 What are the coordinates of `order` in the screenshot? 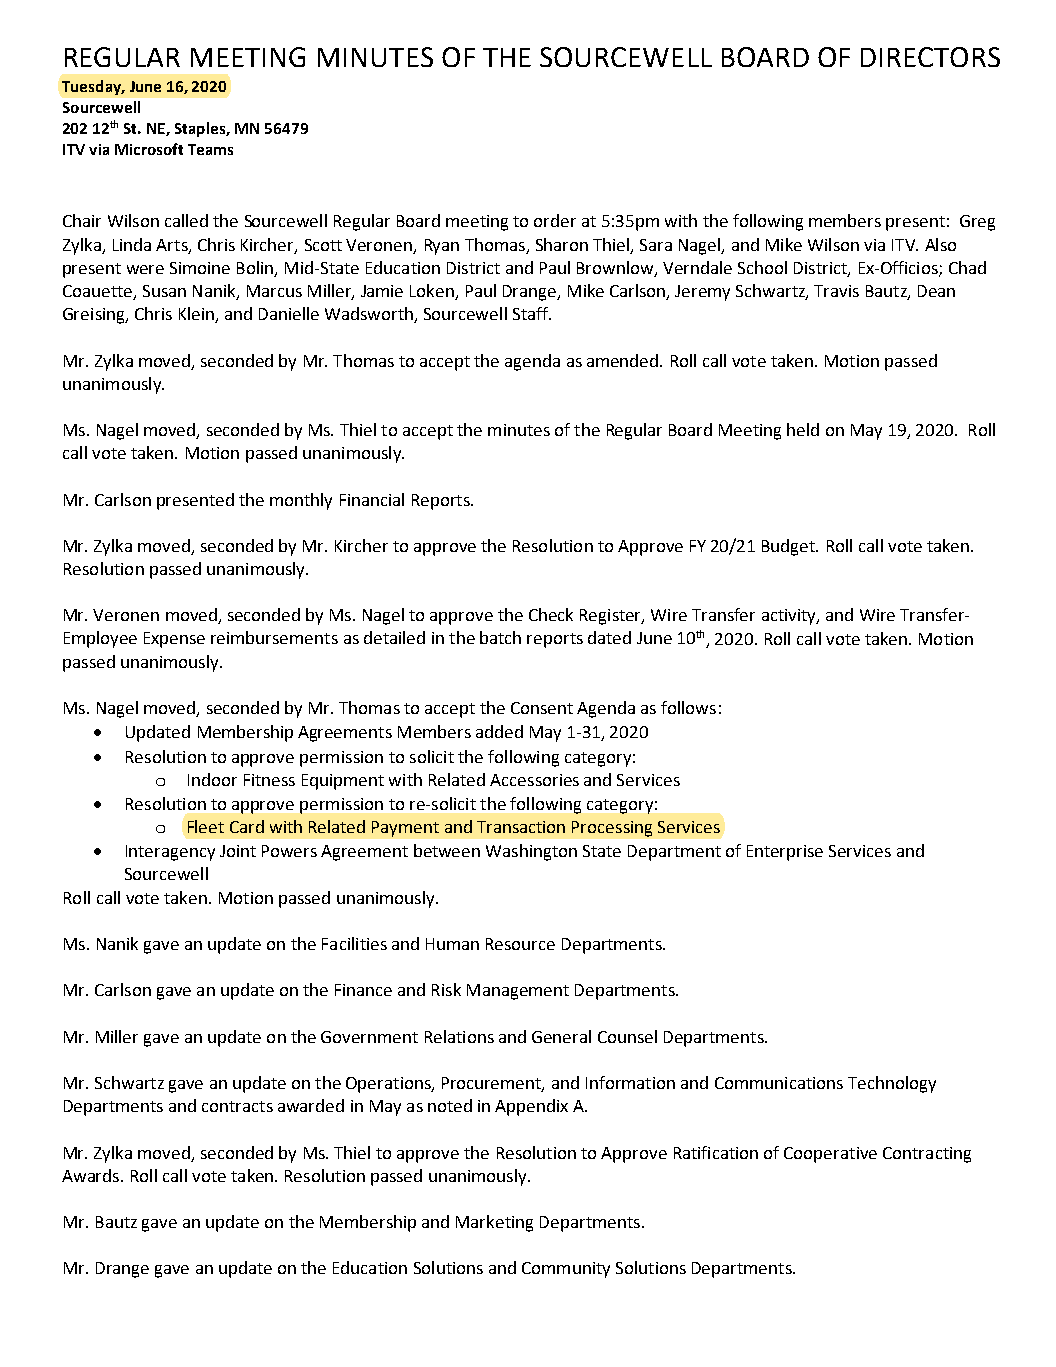 It's located at (555, 220).
